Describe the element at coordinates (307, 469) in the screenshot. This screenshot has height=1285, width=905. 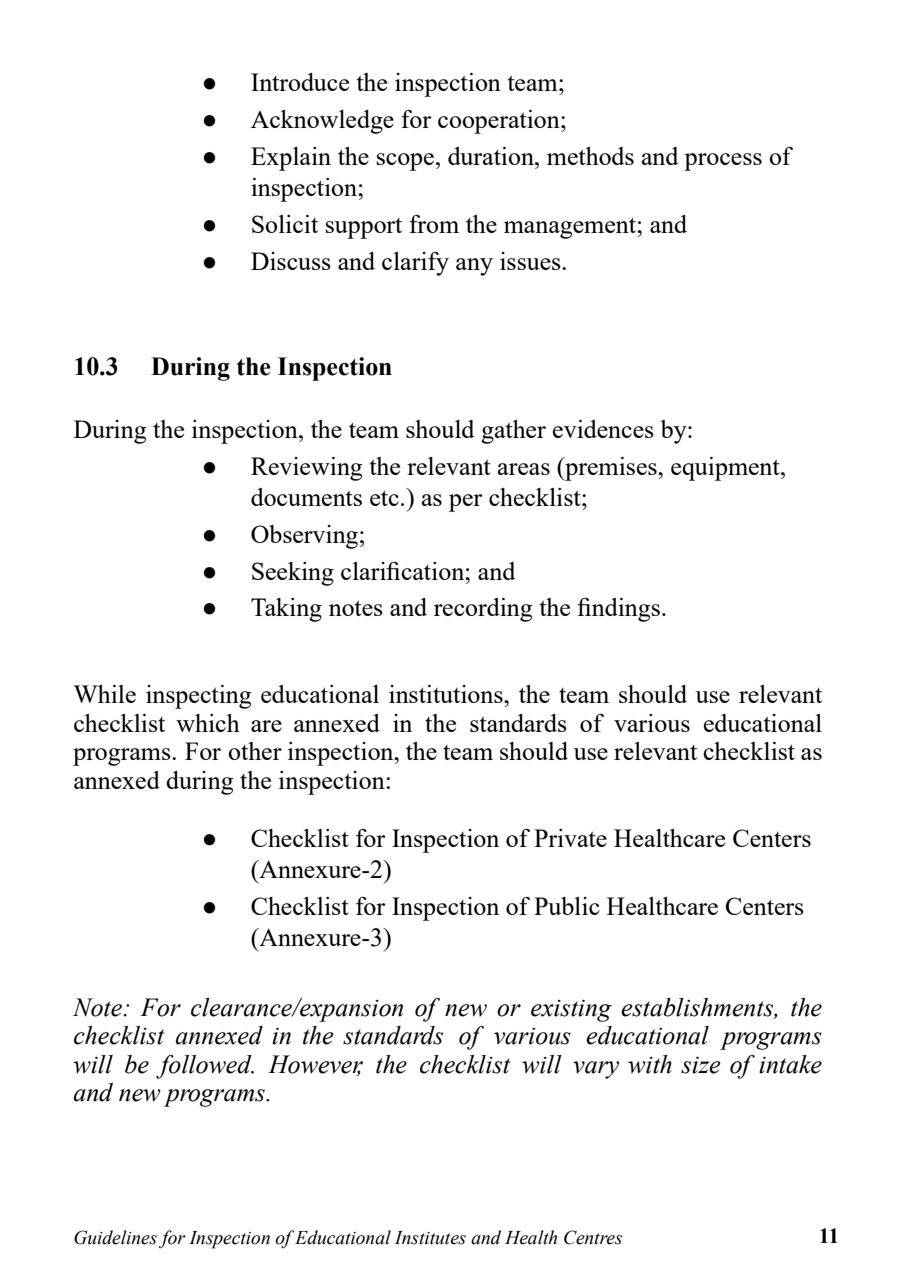
I see `Reviewing` at that location.
